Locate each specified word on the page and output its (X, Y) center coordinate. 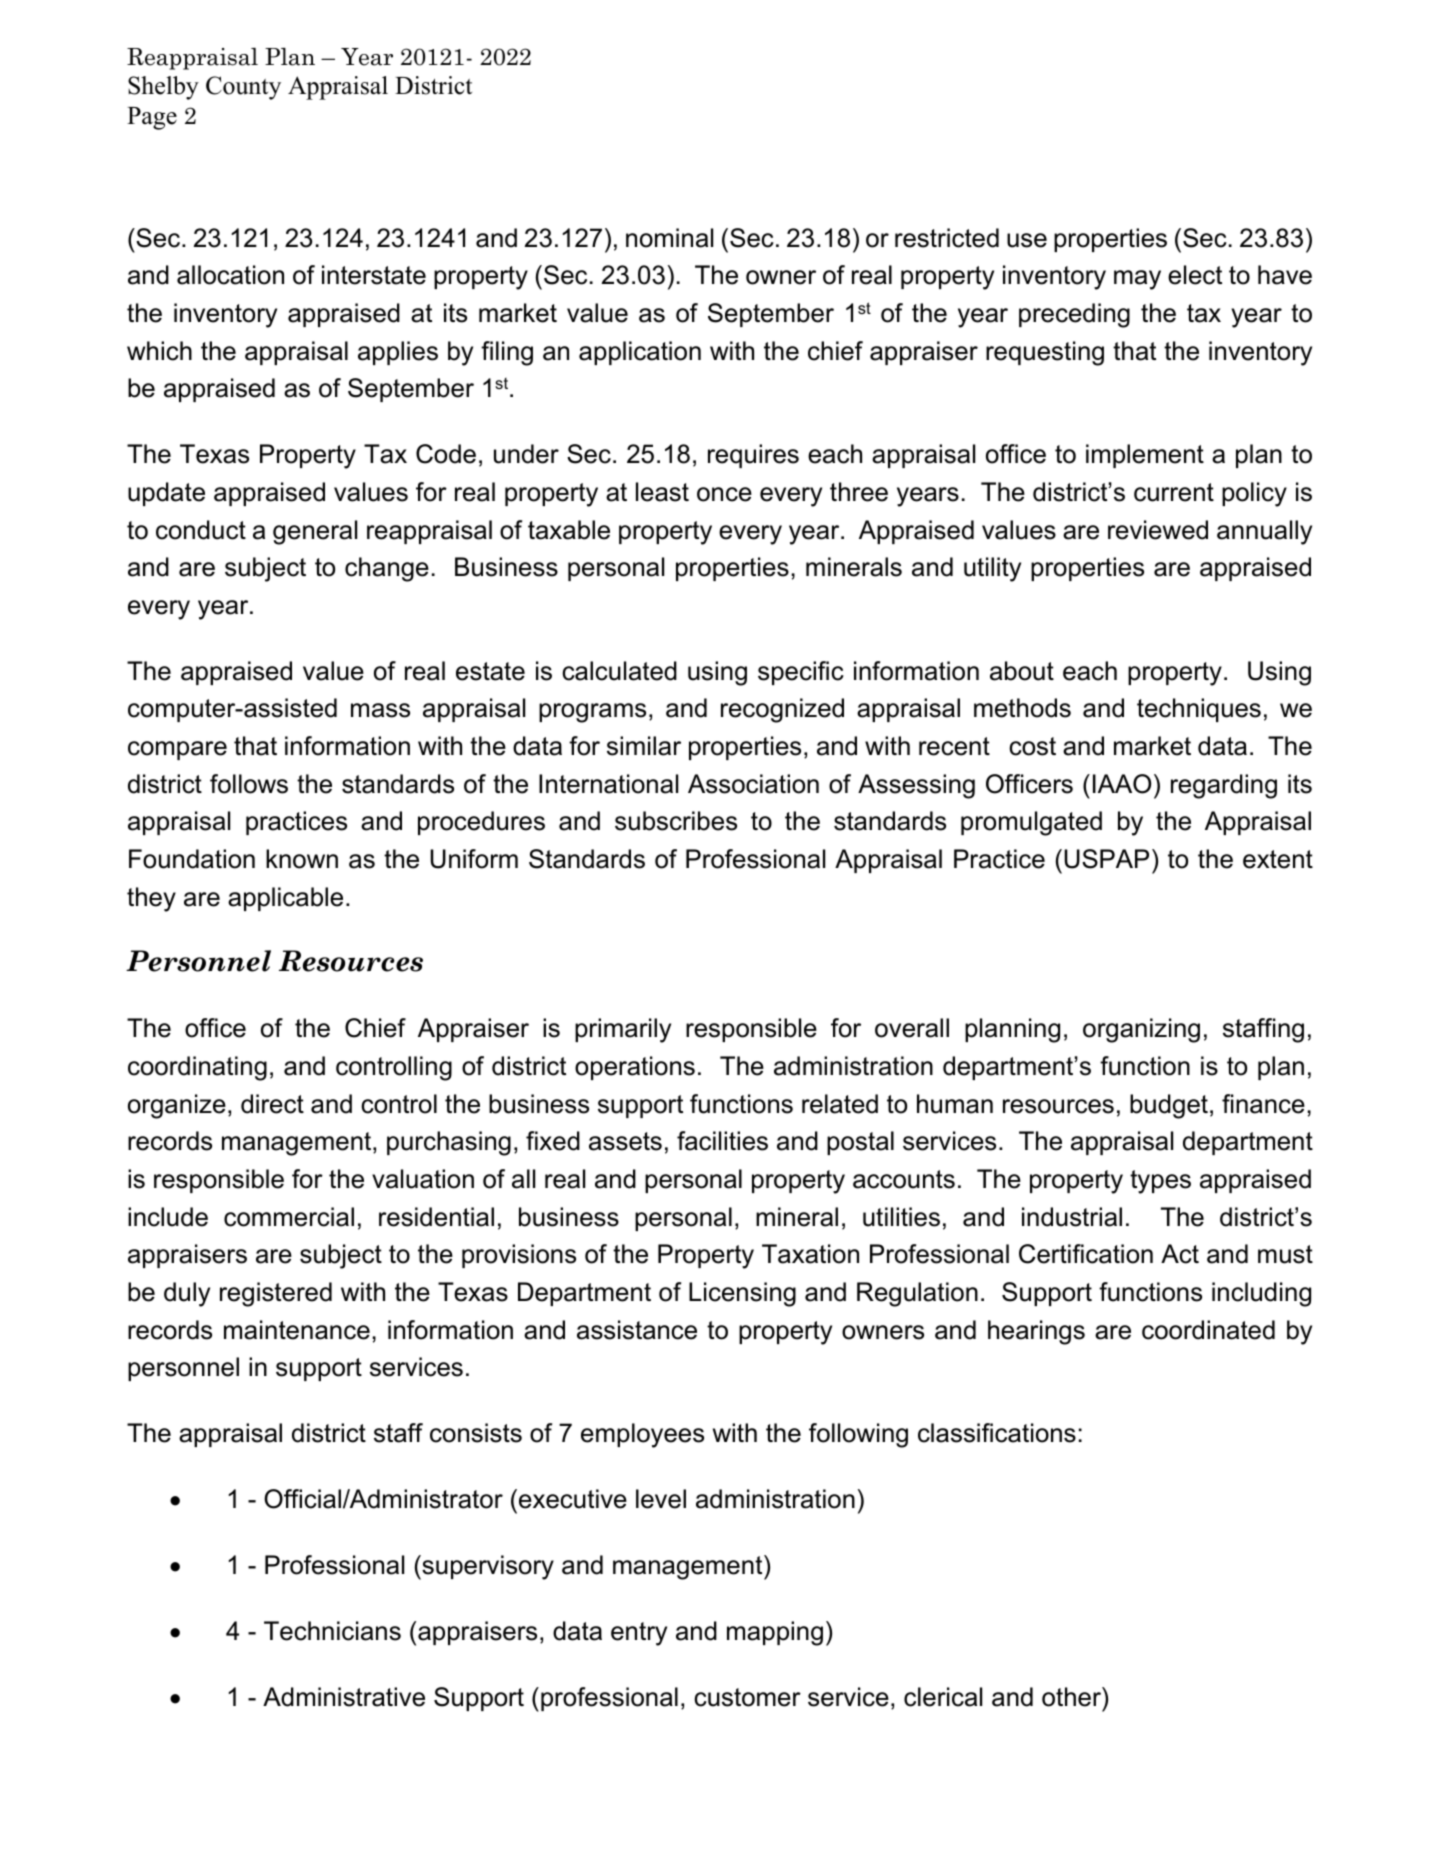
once (724, 494)
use (1027, 240)
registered (276, 1294)
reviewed (1158, 530)
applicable (285, 899)
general (315, 532)
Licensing (742, 1294)
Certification (1086, 1254)
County (243, 88)
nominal (669, 238)
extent (1278, 859)
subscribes (676, 821)
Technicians (332, 1631)
